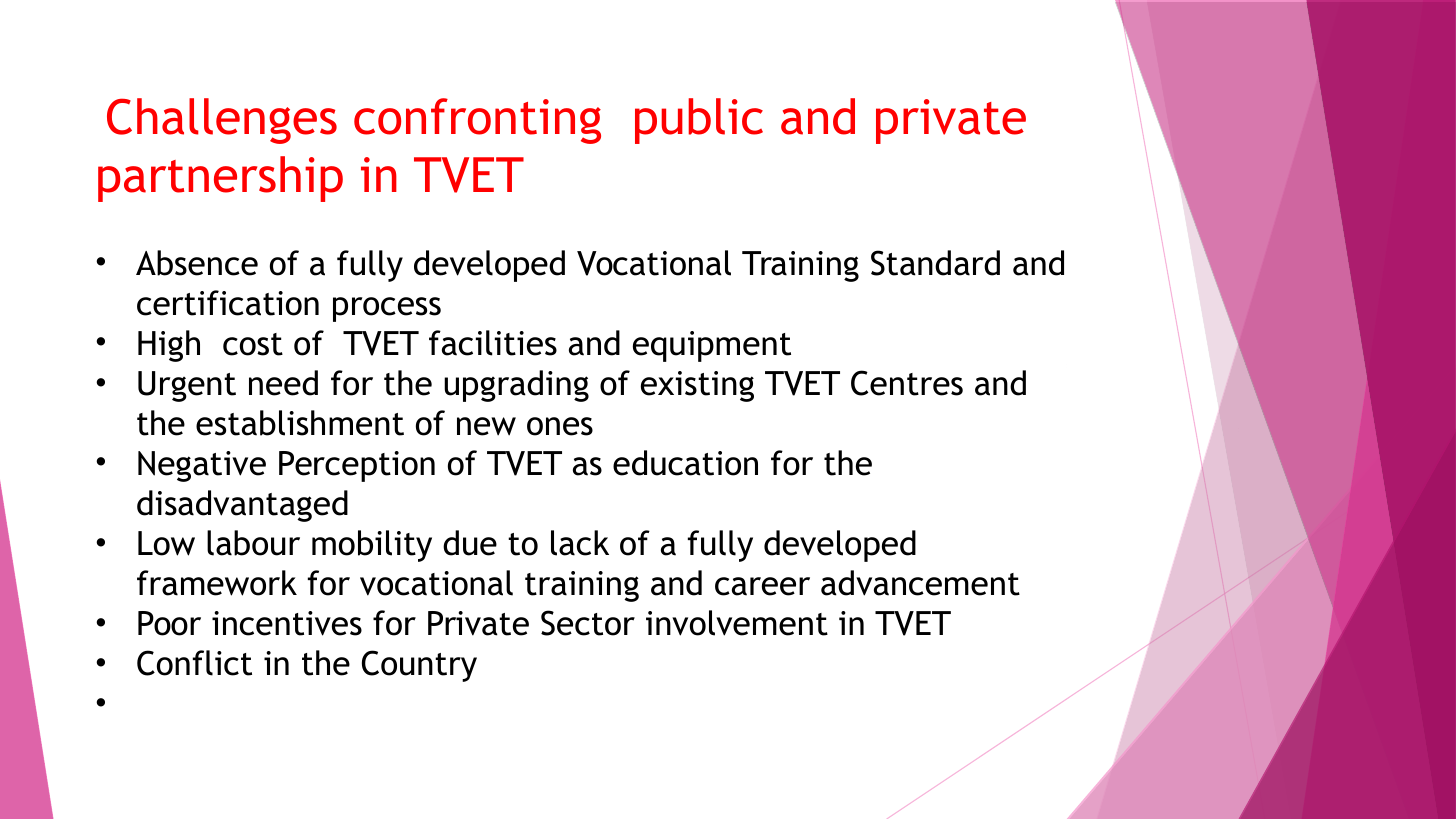  I want to click on education, so click(685, 463).
